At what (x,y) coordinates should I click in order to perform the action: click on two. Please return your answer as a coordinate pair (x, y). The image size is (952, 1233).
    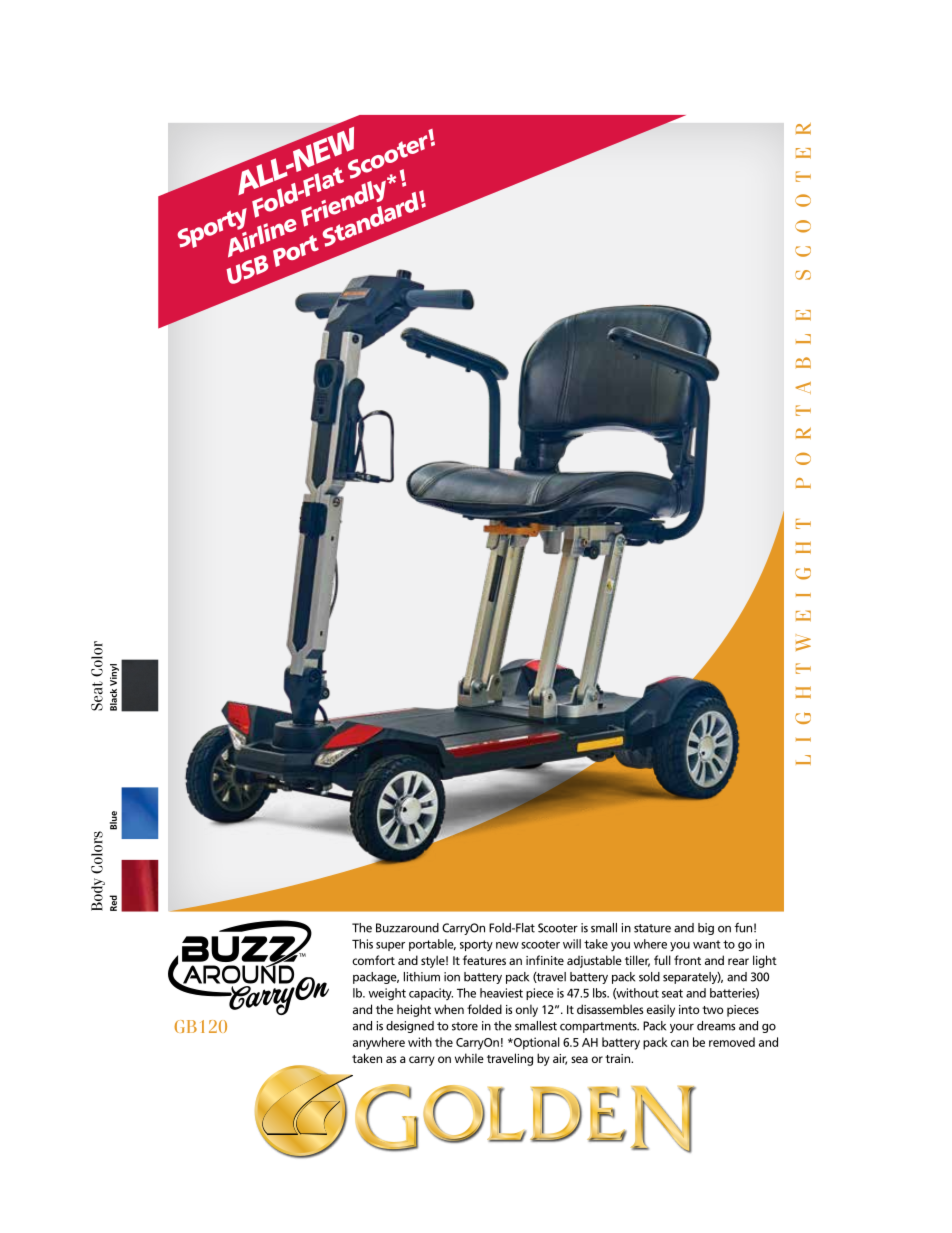
    Looking at the image, I should click on (712, 1010).
